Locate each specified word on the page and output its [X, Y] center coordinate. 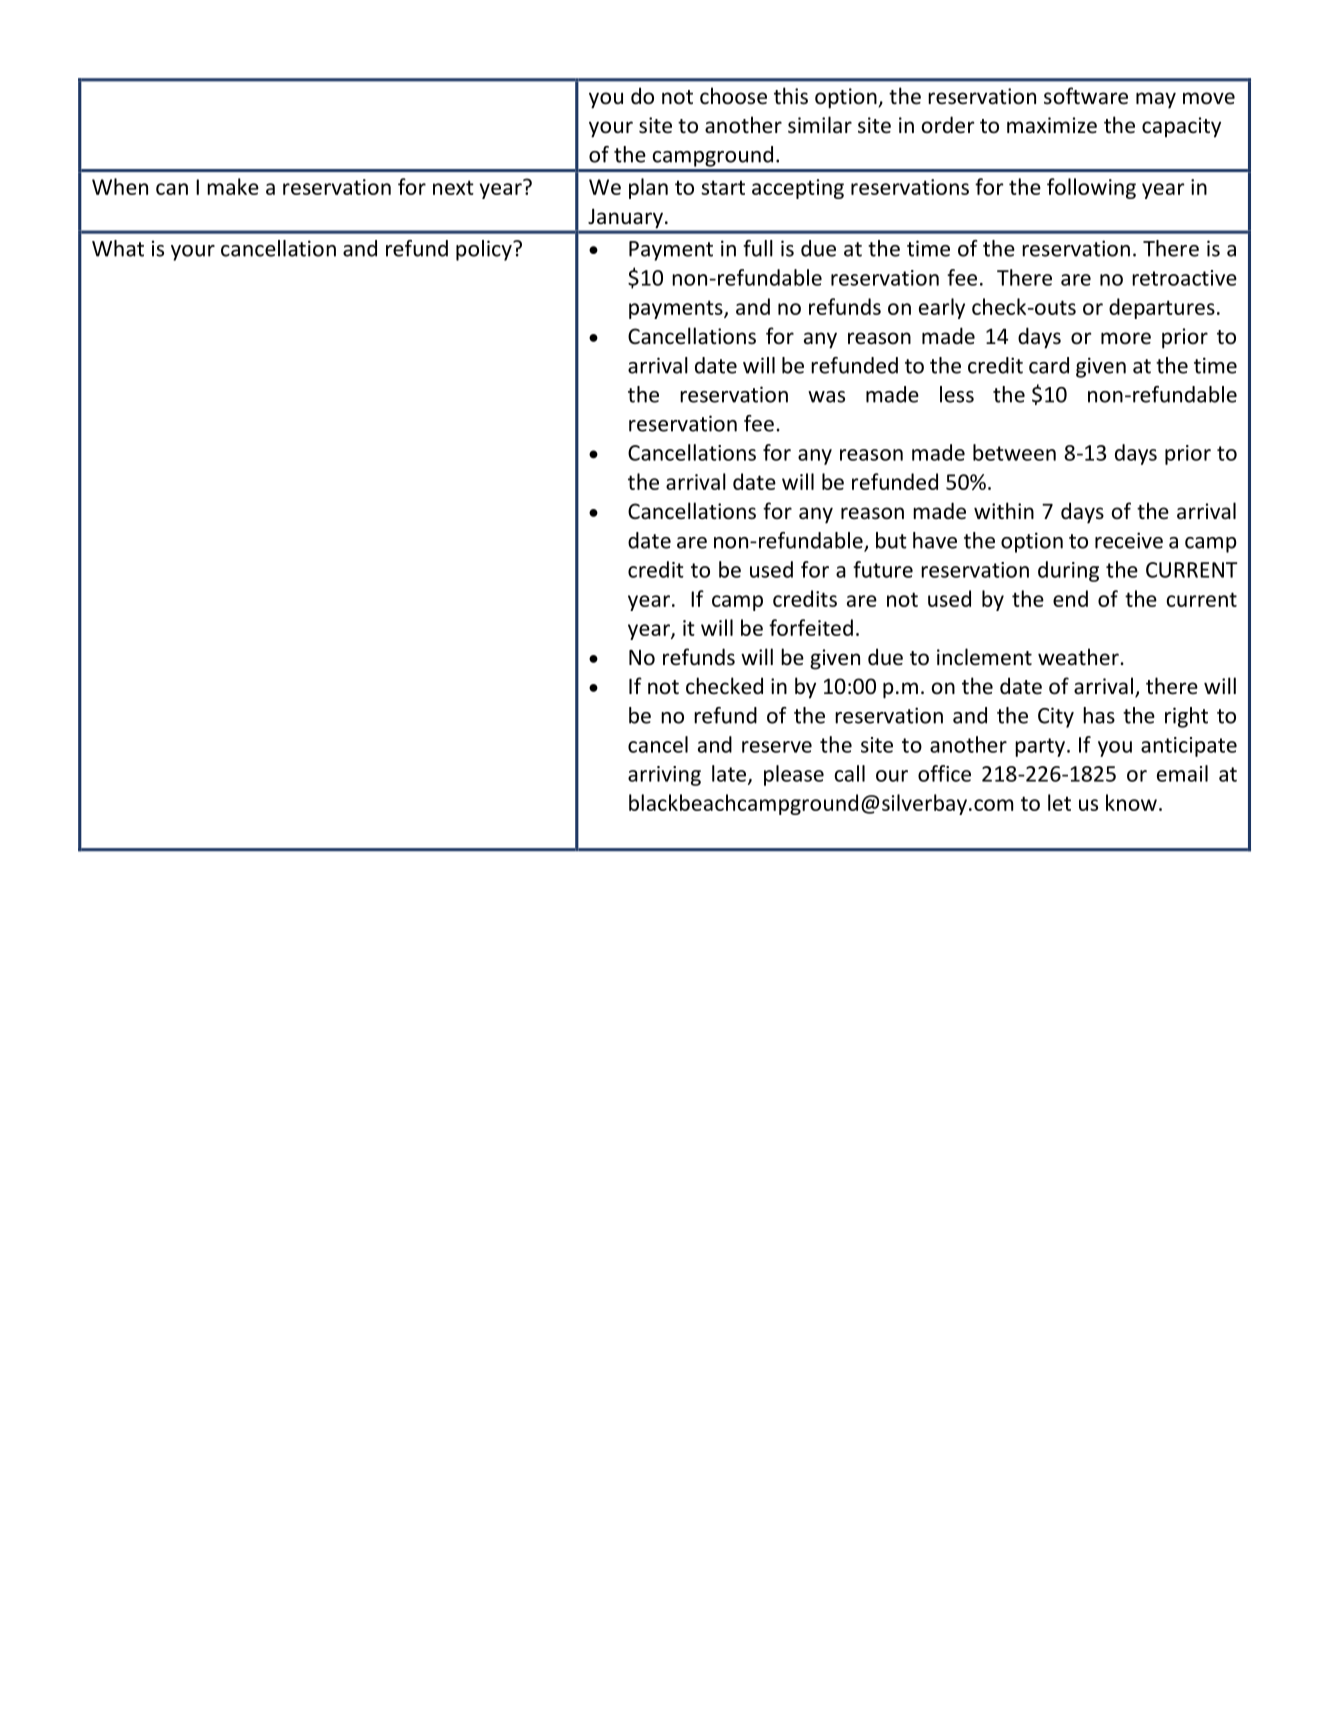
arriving [664, 776]
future [883, 569]
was [826, 397]
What [118, 248]
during [1068, 571]
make [233, 186]
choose [733, 96]
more [1126, 338]
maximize [1052, 125]
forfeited [811, 627]
